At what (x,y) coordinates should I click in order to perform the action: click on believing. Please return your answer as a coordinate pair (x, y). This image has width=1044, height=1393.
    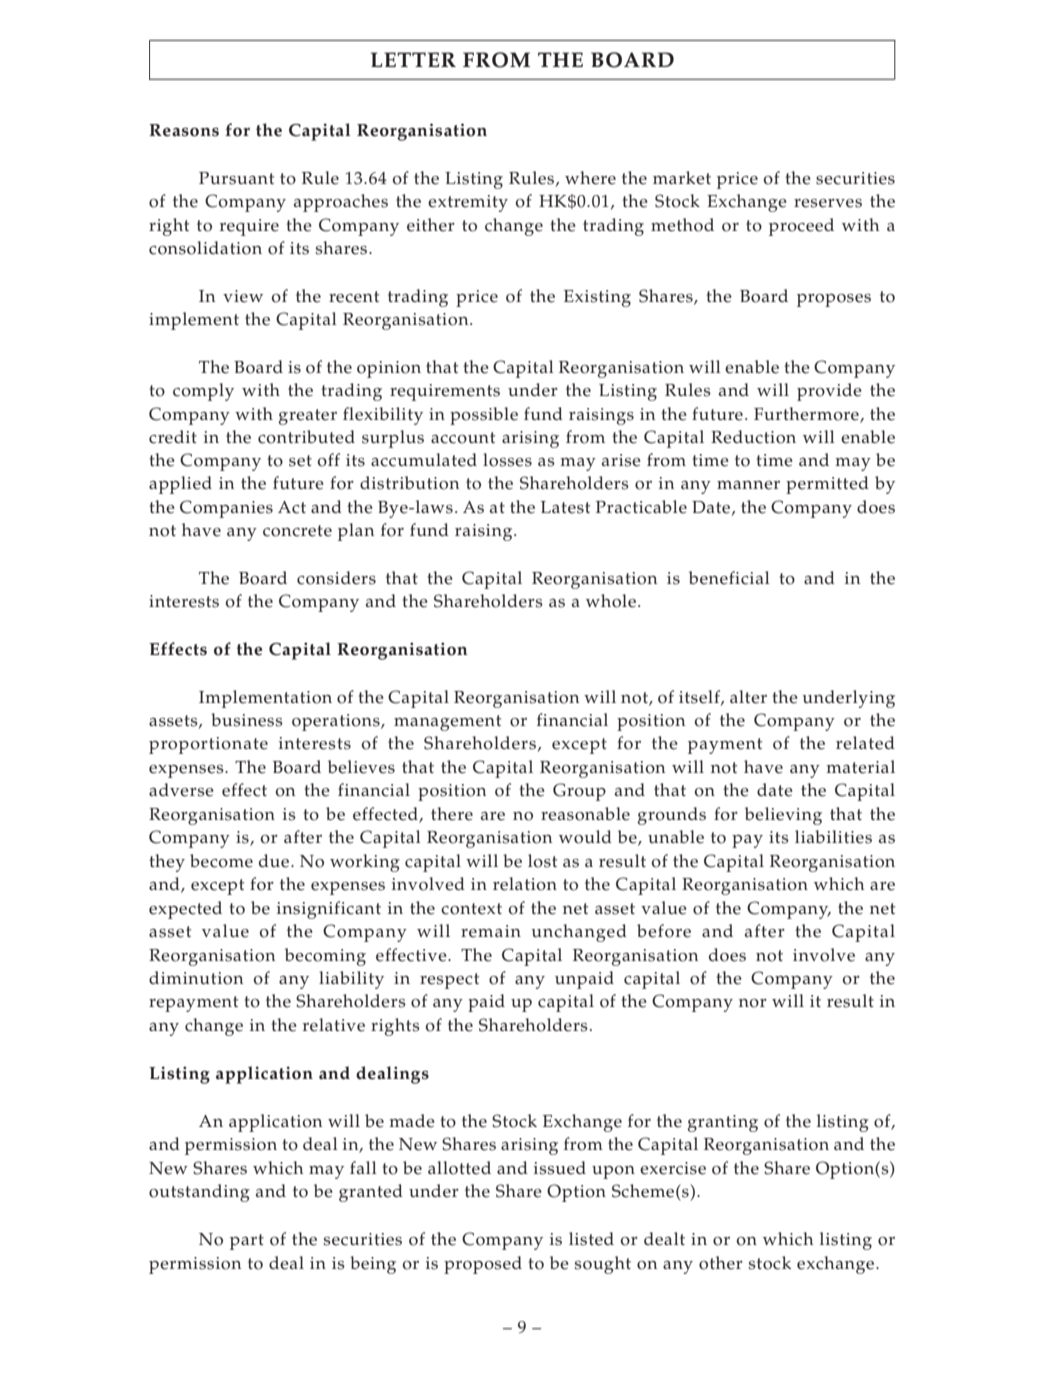
    Looking at the image, I should click on (783, 816).
